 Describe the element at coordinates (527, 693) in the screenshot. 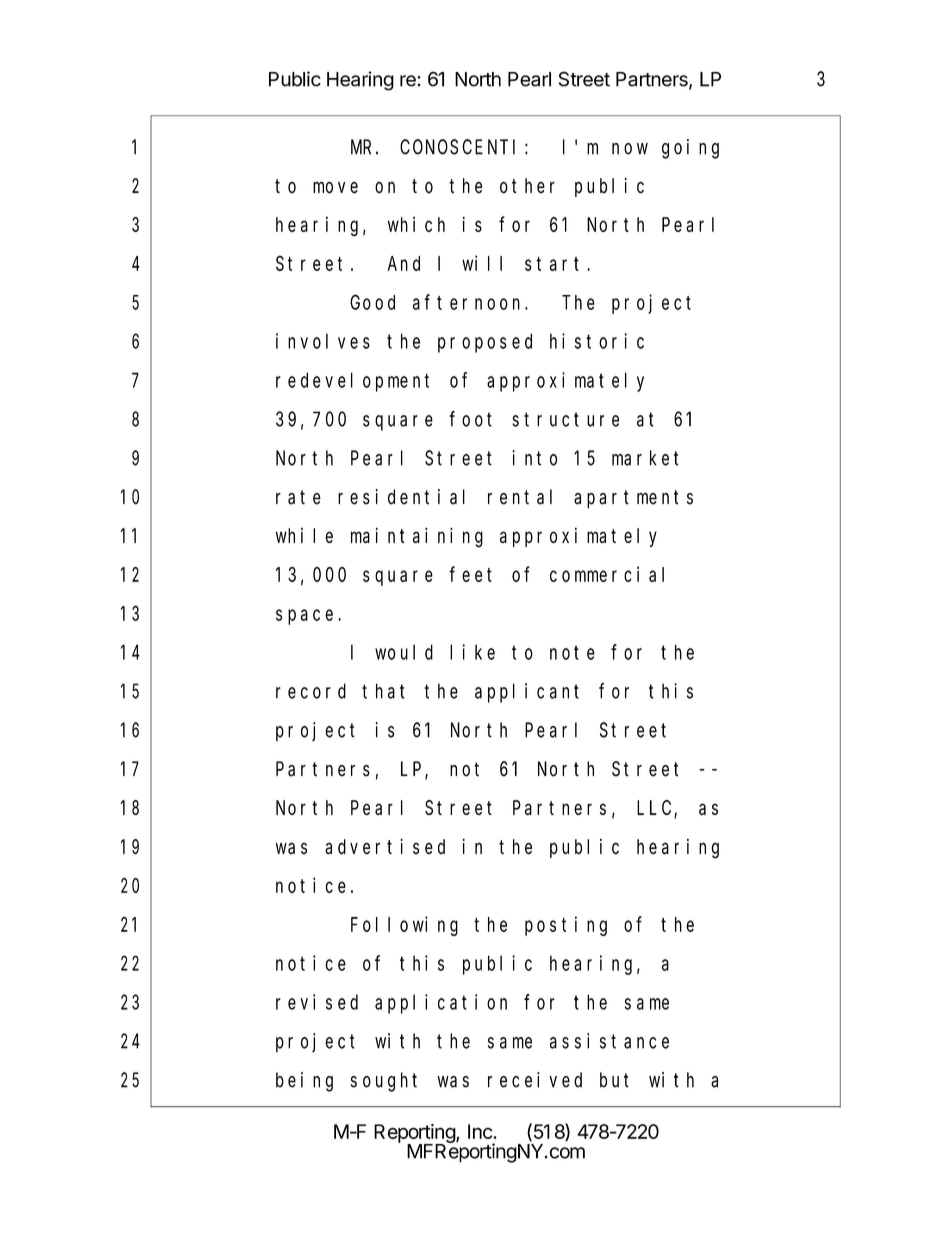

I see `applicant` at that location.
